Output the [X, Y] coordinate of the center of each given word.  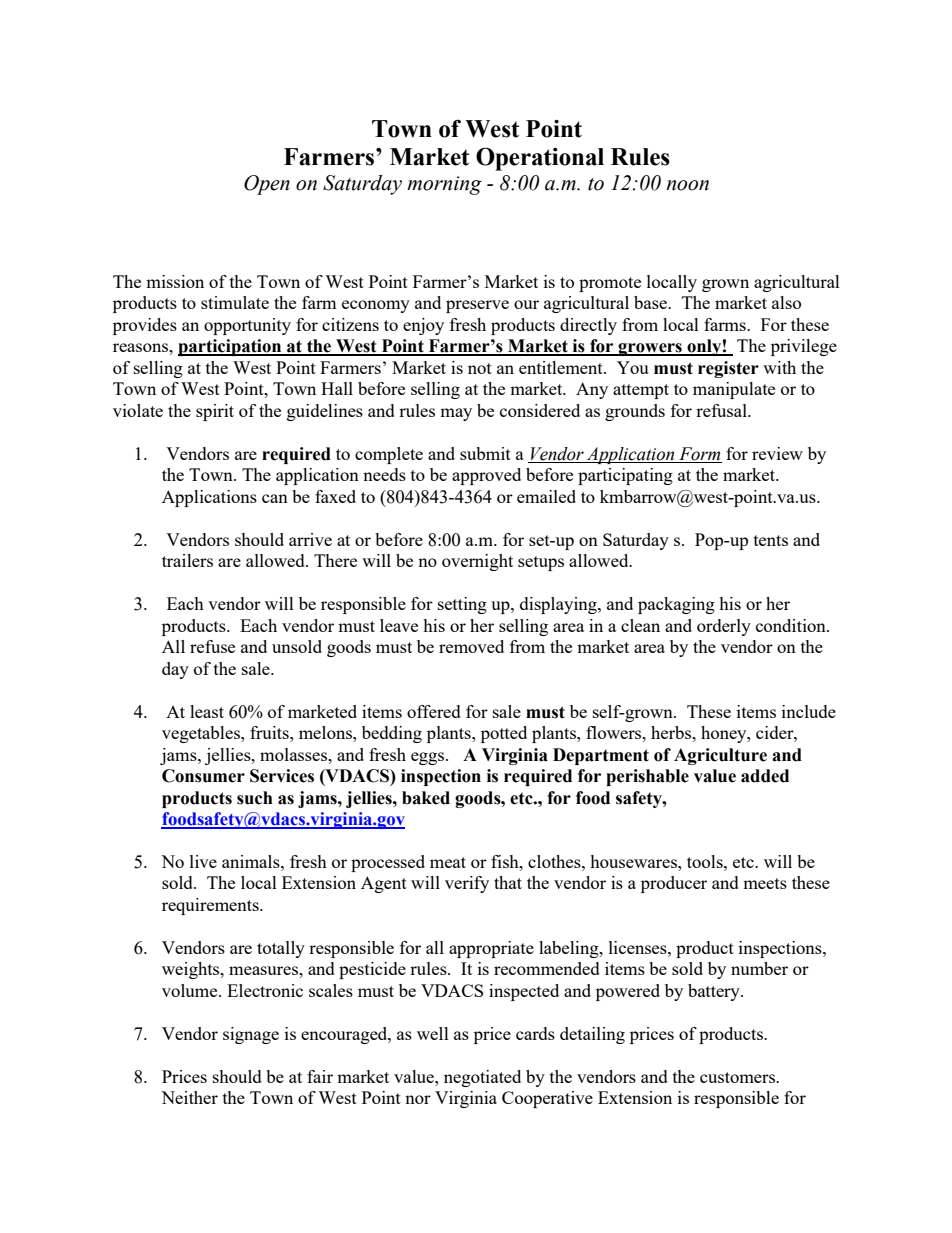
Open [267, 185]
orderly [724, 627]
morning [444, 185]
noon [687, 185]
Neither [189, 1097]
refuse [212, 646]
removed [471, 646]
